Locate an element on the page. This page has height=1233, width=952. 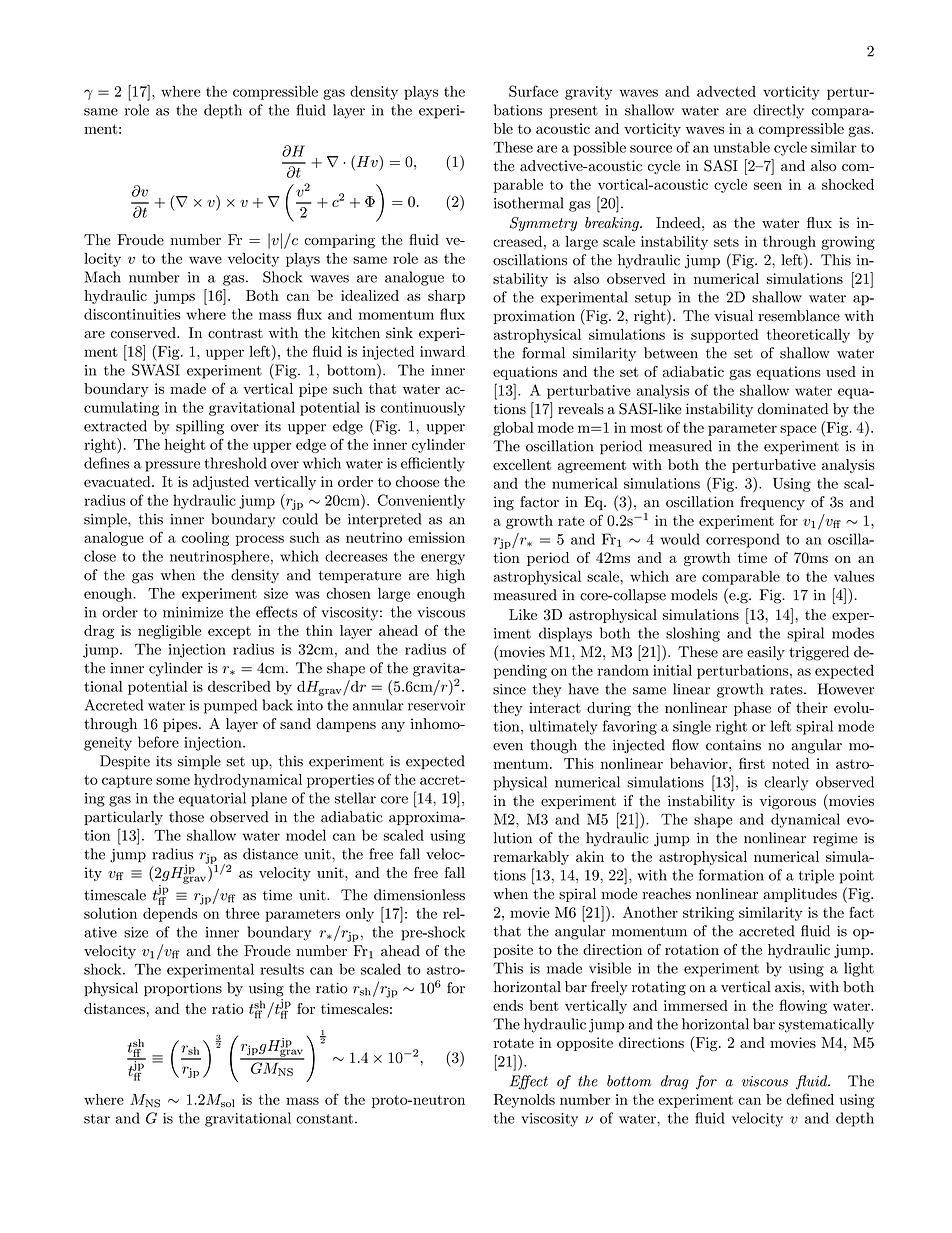
those is located at coordinates (186, 817).
